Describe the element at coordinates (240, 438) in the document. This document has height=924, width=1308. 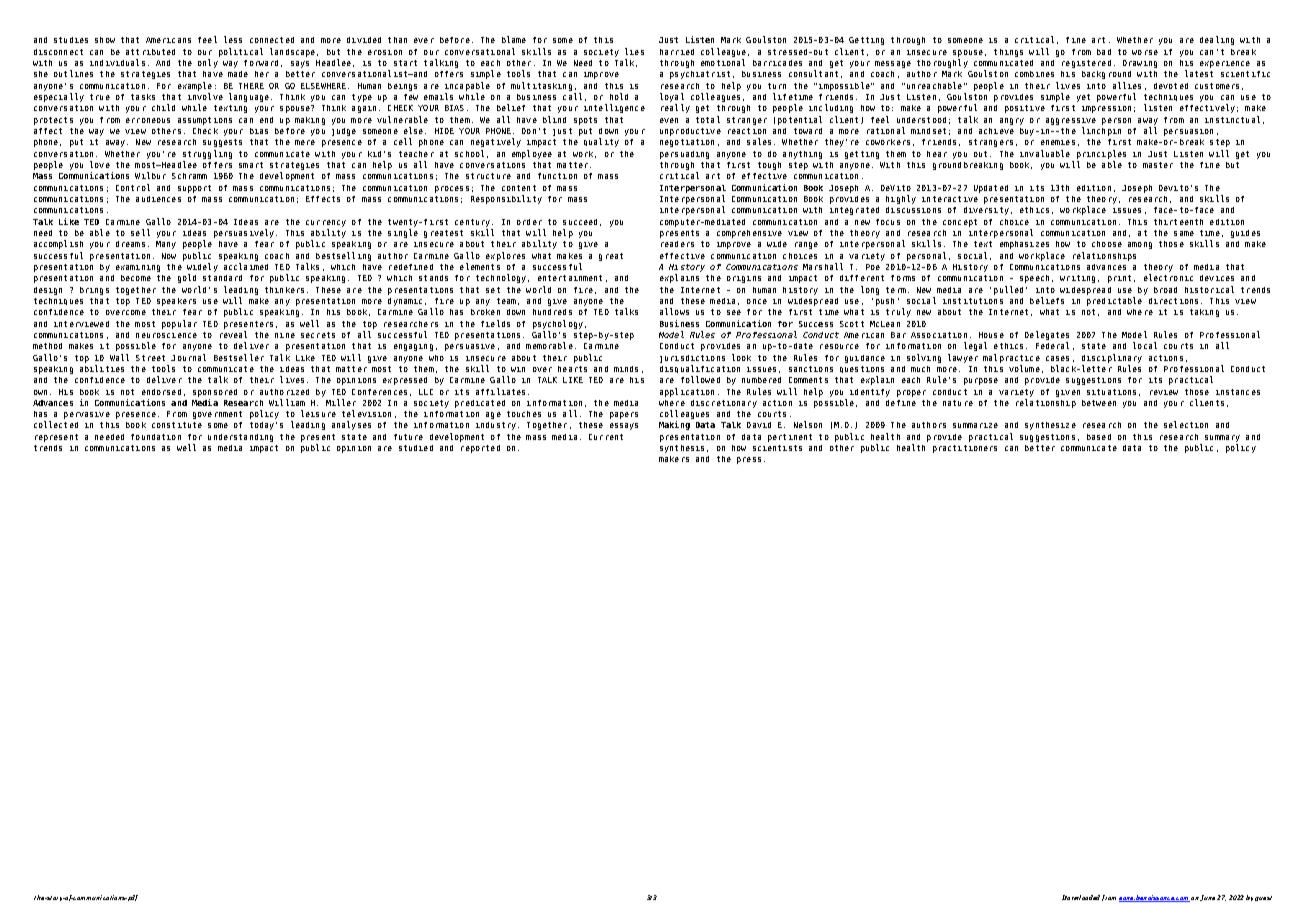
I see `understanding` at that location.
